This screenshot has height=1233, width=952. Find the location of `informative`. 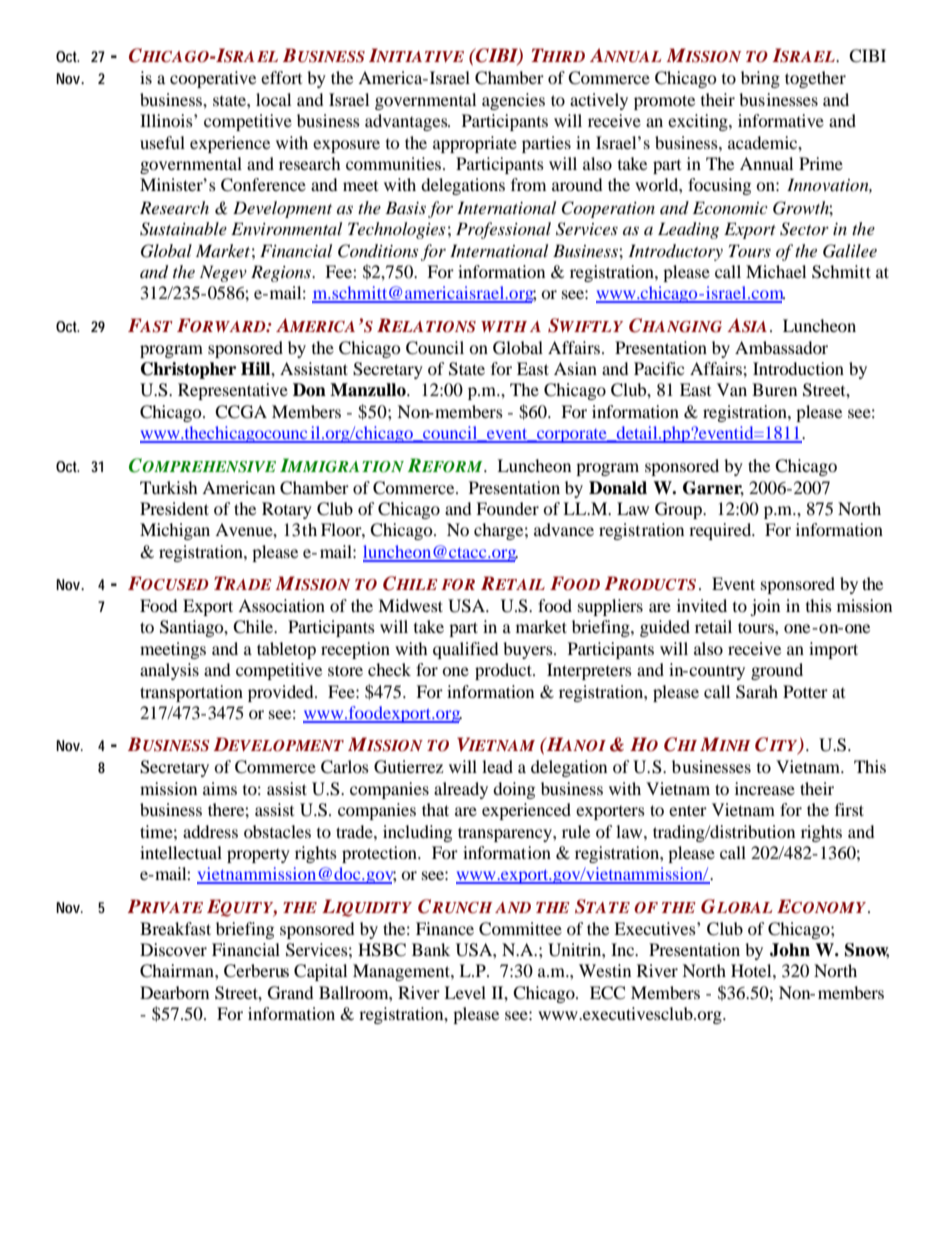

informative is located at coordinates (781, 120).
